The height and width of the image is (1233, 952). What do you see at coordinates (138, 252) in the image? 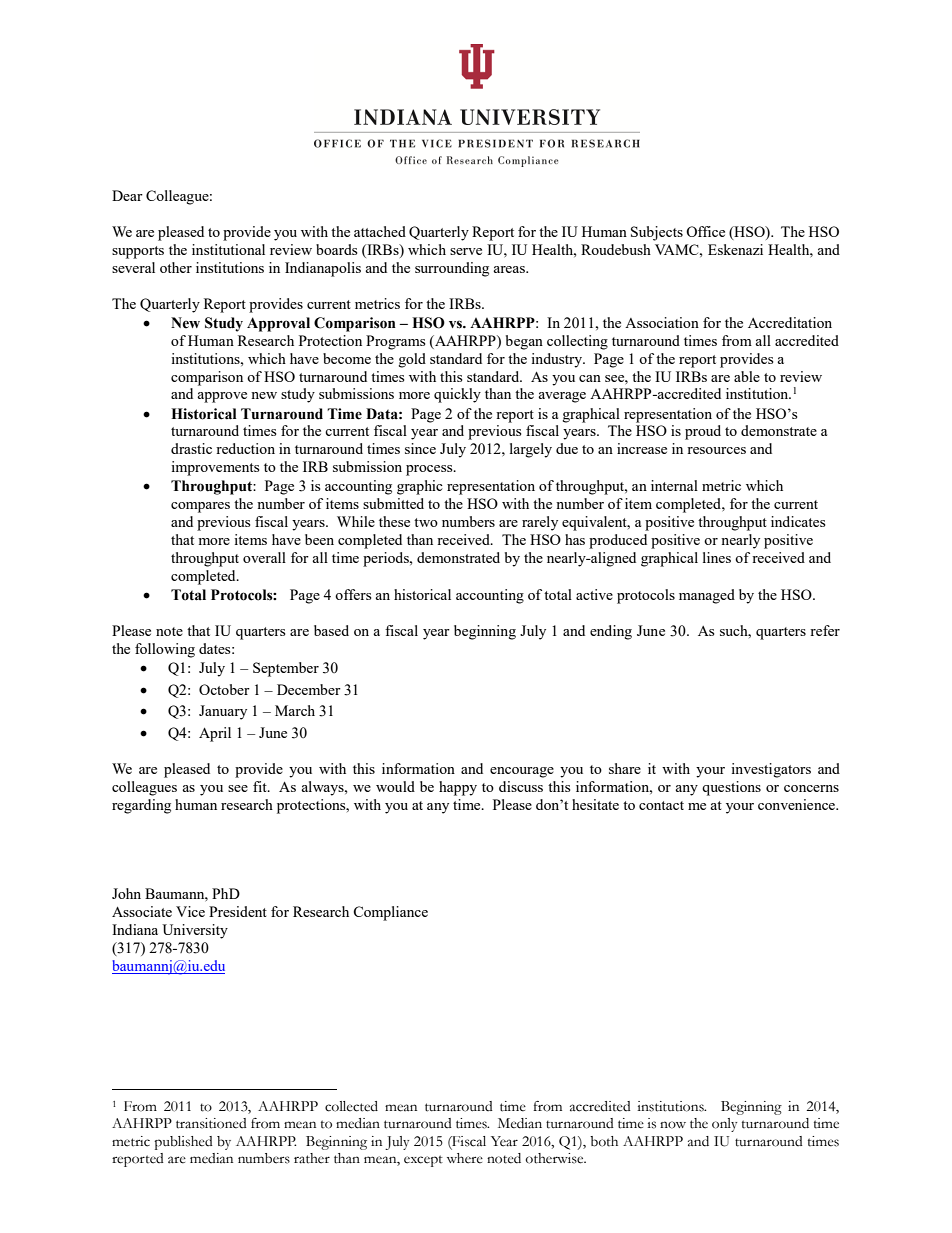
I see `supports` at bounding box center [138, 252].
